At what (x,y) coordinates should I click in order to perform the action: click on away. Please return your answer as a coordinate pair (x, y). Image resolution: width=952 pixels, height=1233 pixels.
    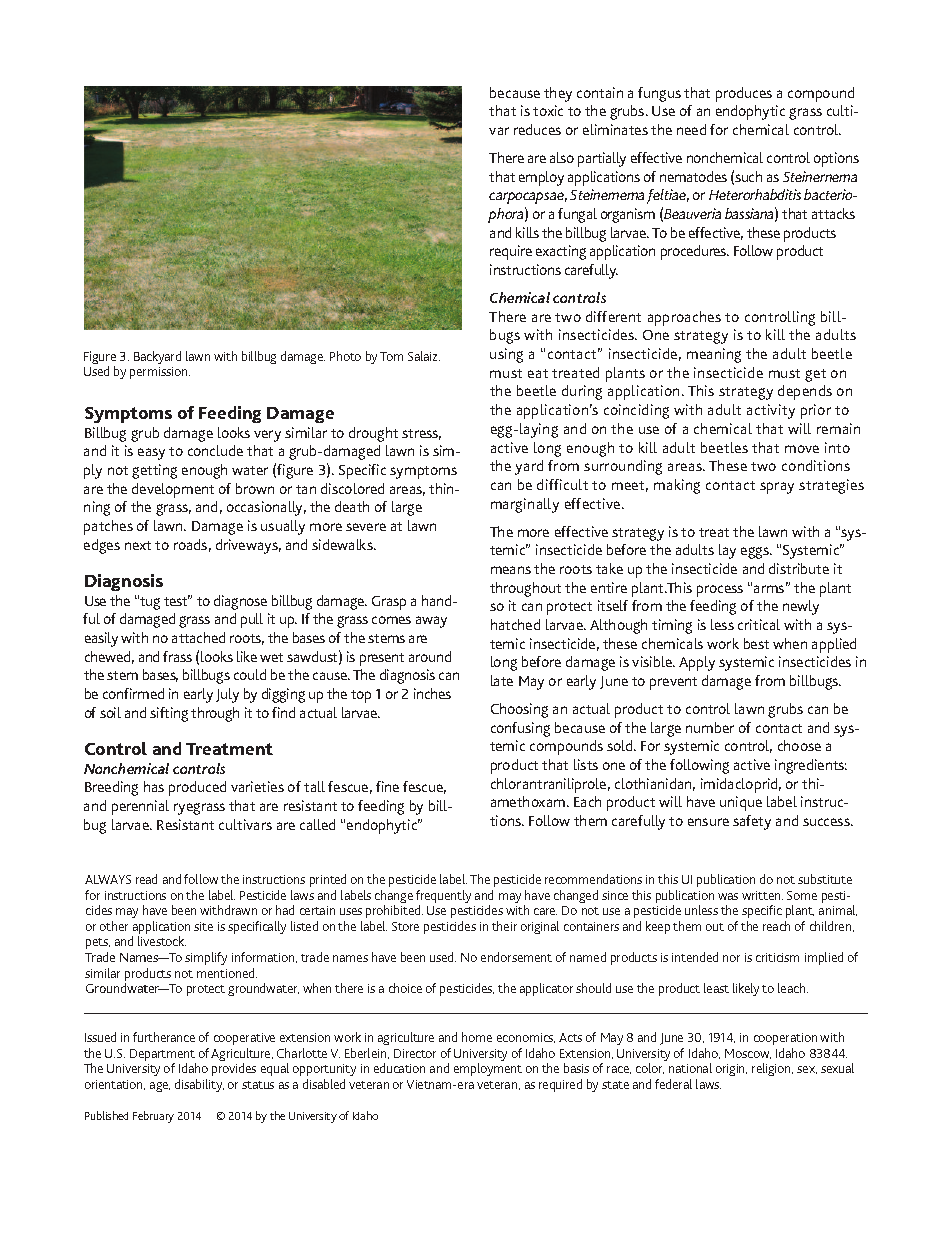
    Looking at the image, I should click on (431, 622).
